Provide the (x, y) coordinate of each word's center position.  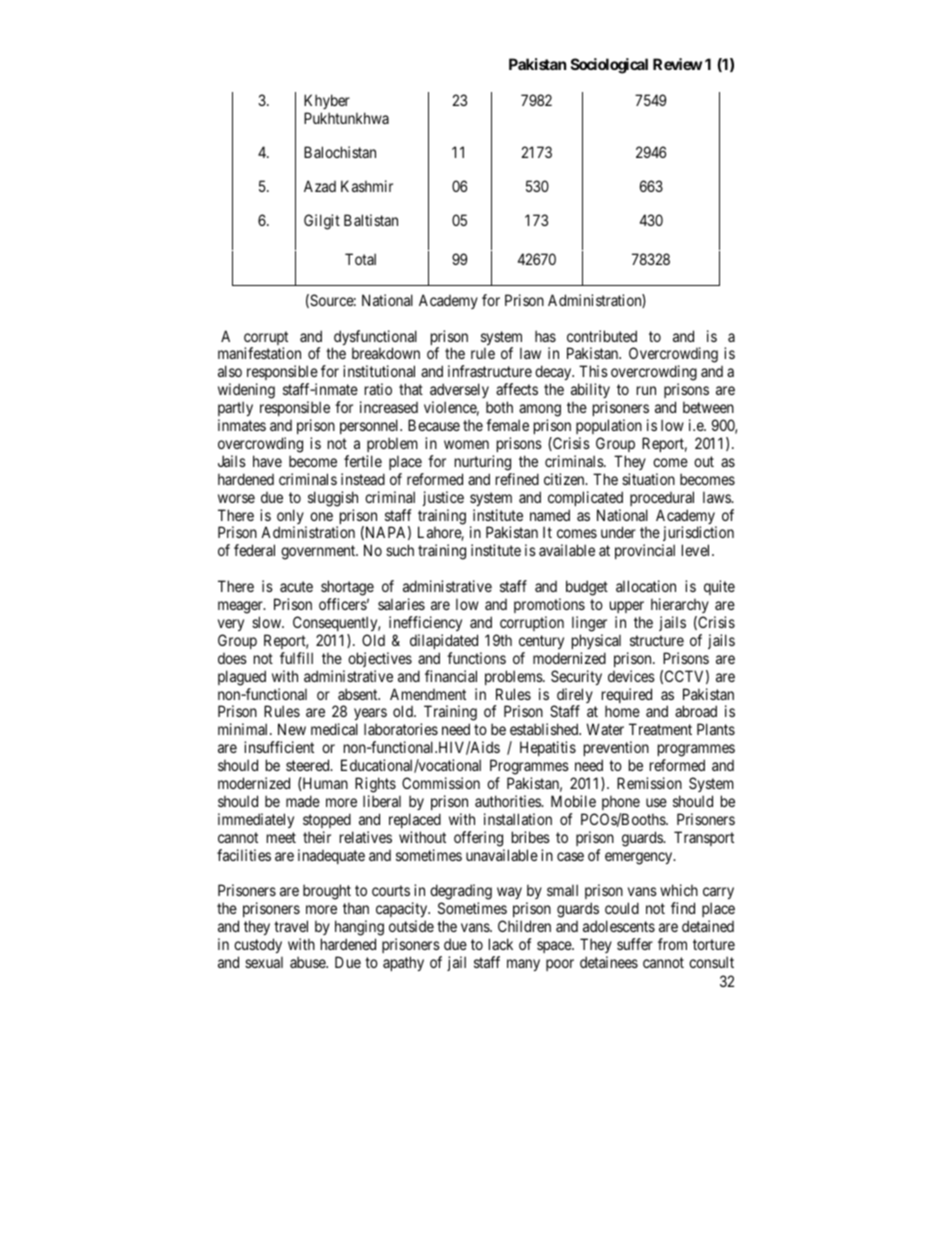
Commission (441, 783)
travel (291, 926)
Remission (649, 783)
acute (296, 586)
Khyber (327, 101)
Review (677, 64)
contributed (602, 336)
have (267, 461)
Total (360, 259)
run (646, 390)
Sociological (609, 66)
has (545, 336)
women (466, 444)
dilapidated (444, 641)
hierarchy (680, 605)
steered (309, 765)
